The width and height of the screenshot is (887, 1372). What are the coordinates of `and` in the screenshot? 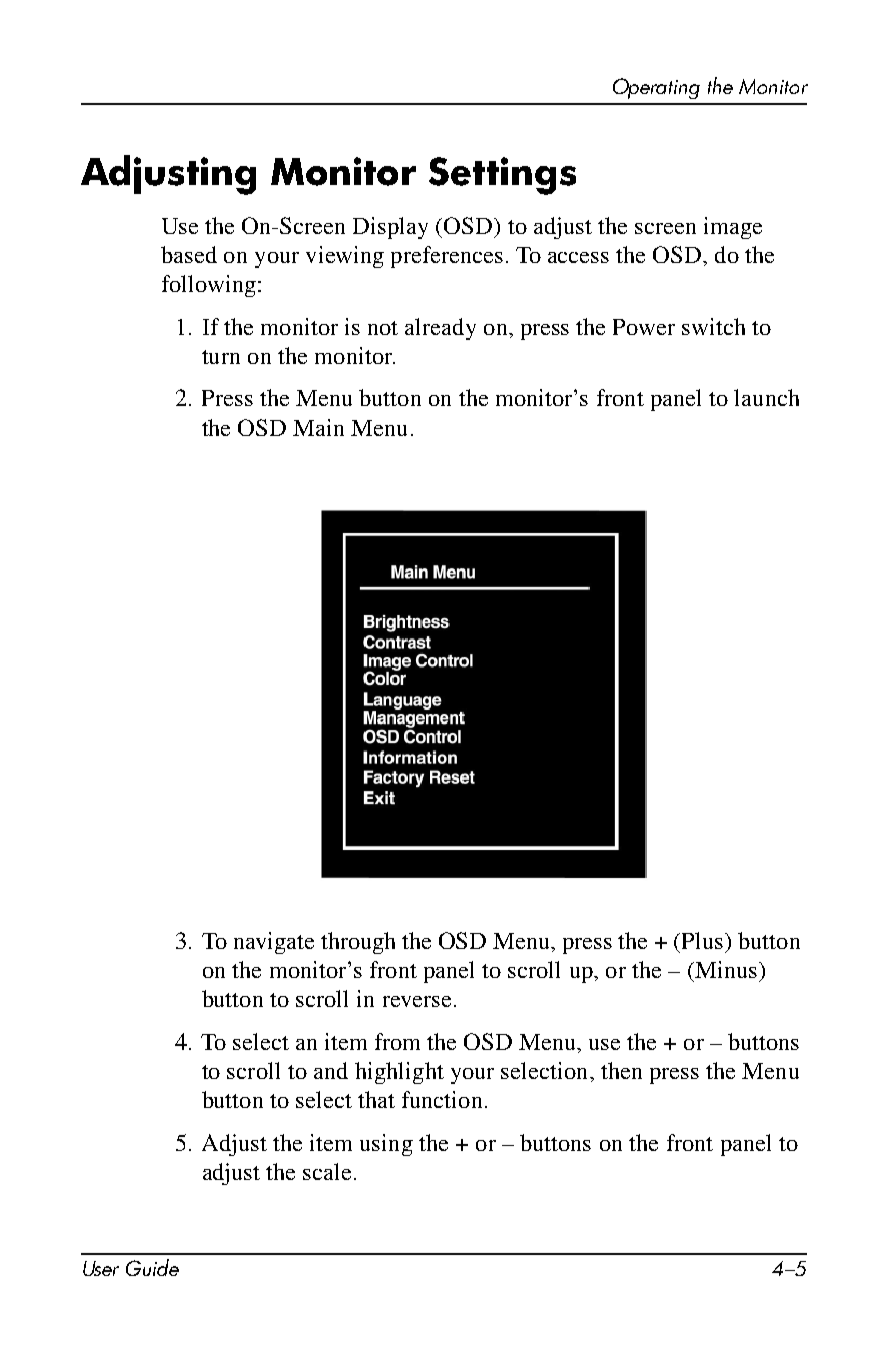 It's located at (331, 1070).
